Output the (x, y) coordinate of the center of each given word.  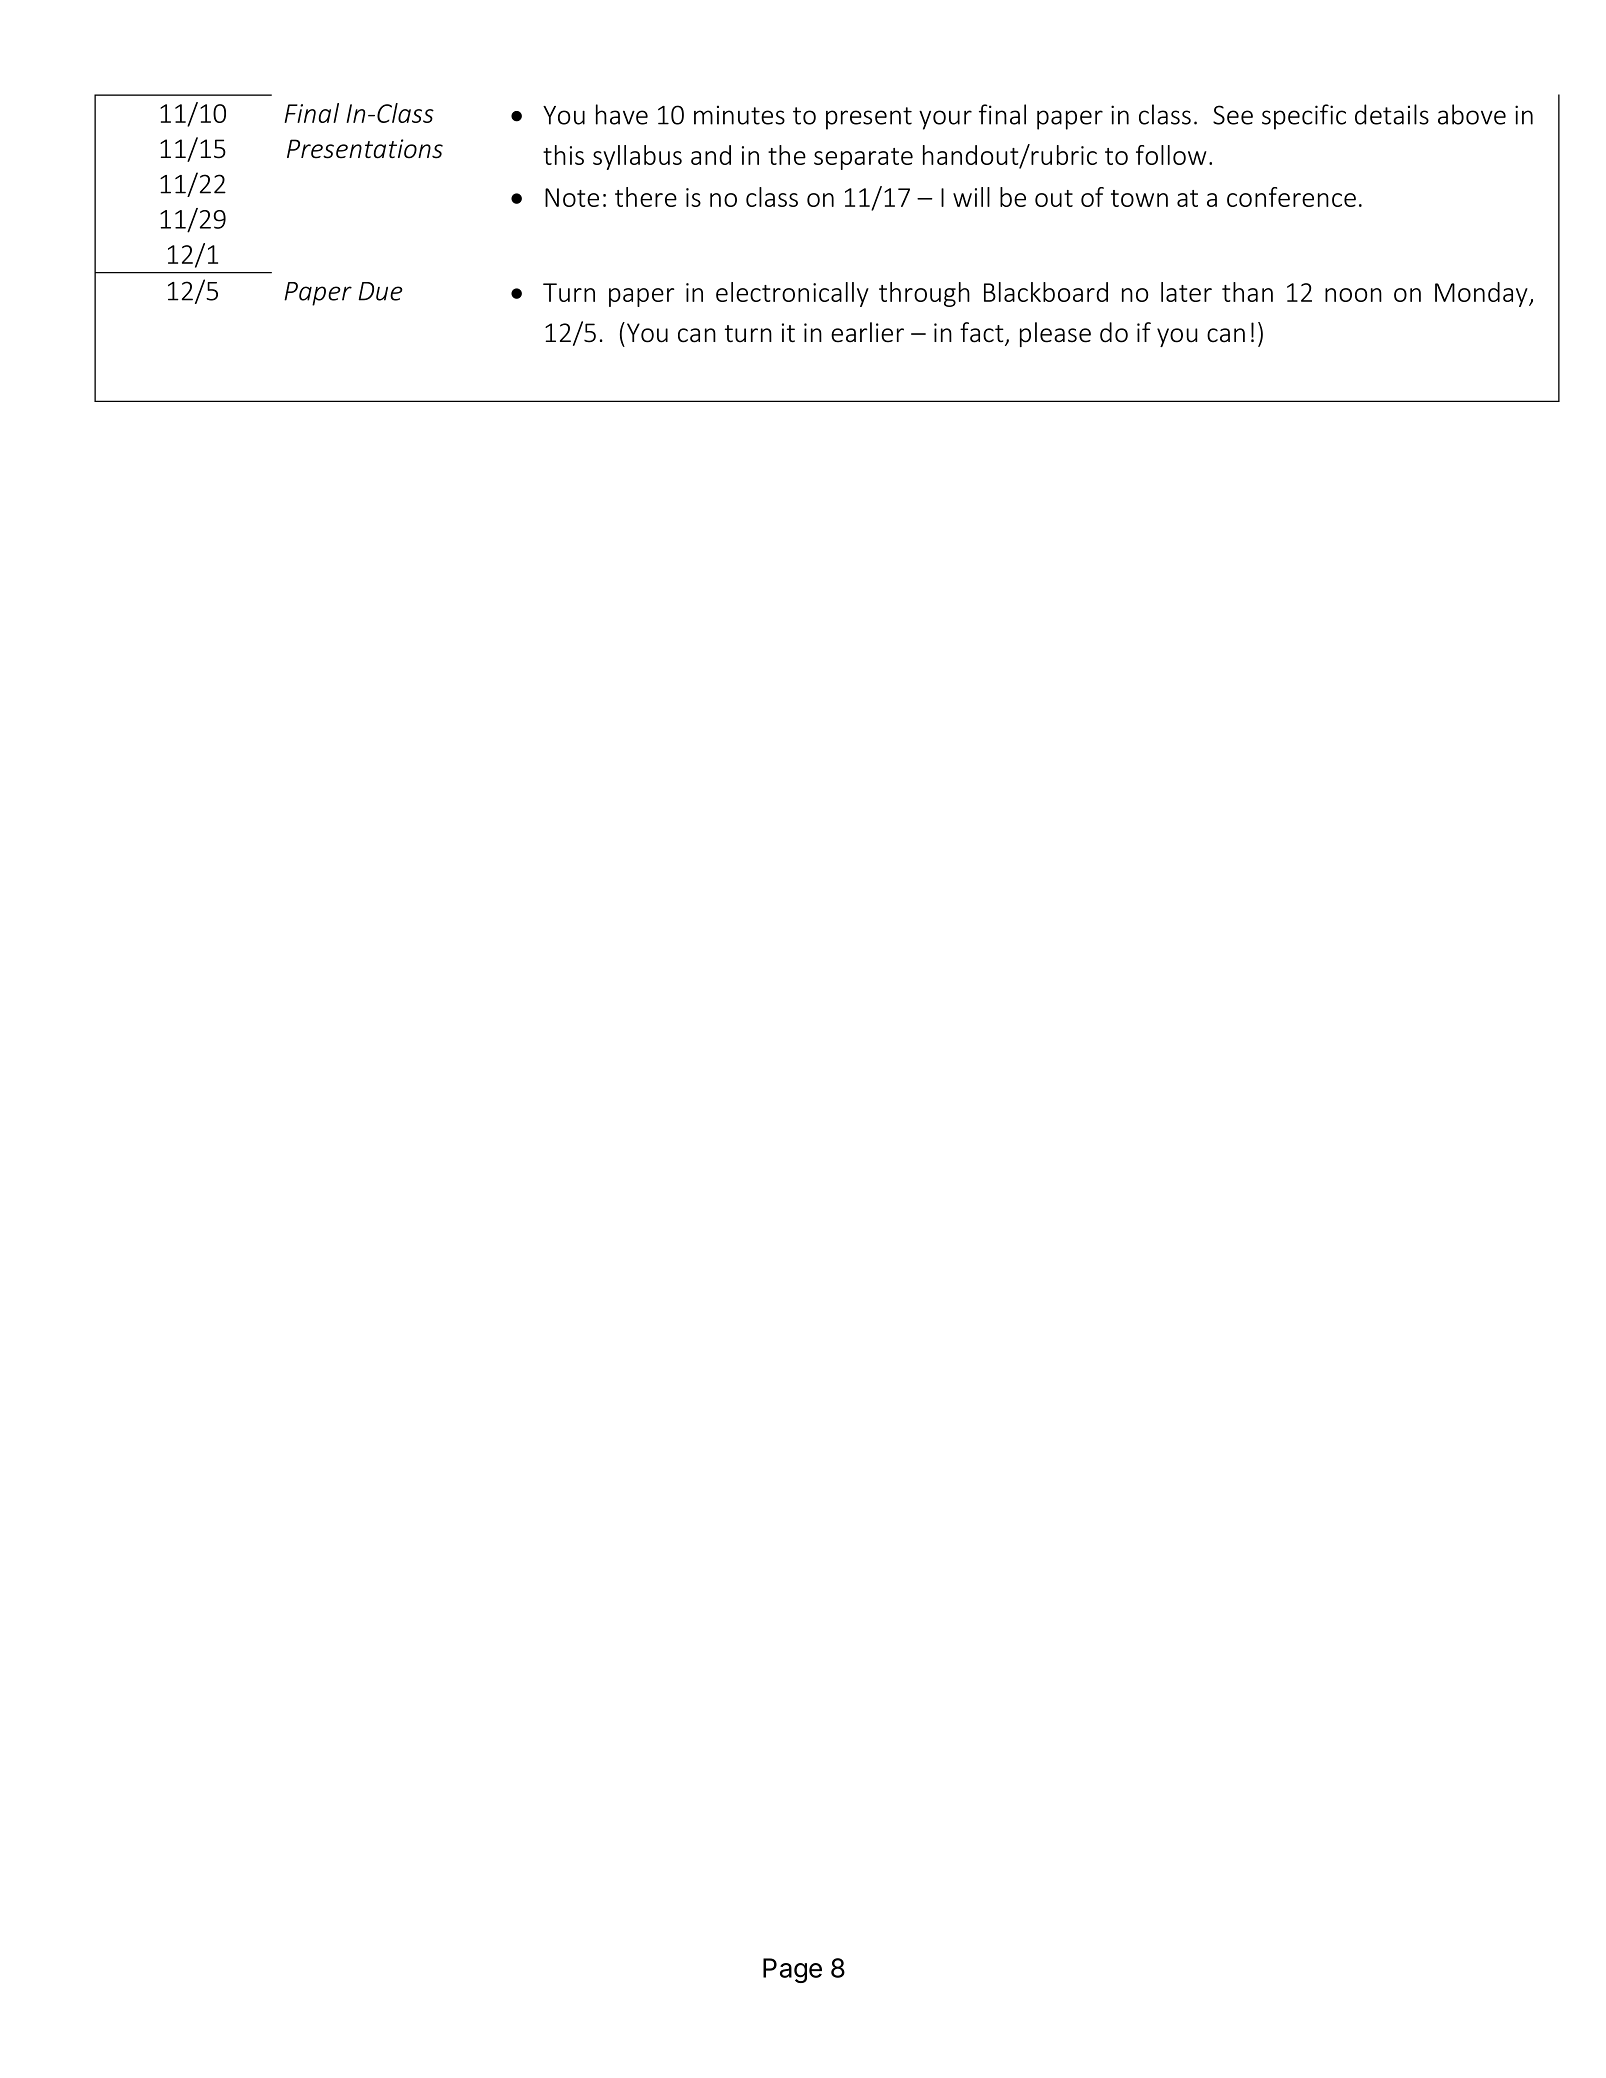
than (1247, 292)
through (924, 294)
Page (792, 1970)
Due (380, 291)
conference (1291, 197)
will (971, 197)
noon (1353, 295)
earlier (867, 332)
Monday (1482, 294)
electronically (792, 294)
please (1055, 334)
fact (983, 333)
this (563, 155)
